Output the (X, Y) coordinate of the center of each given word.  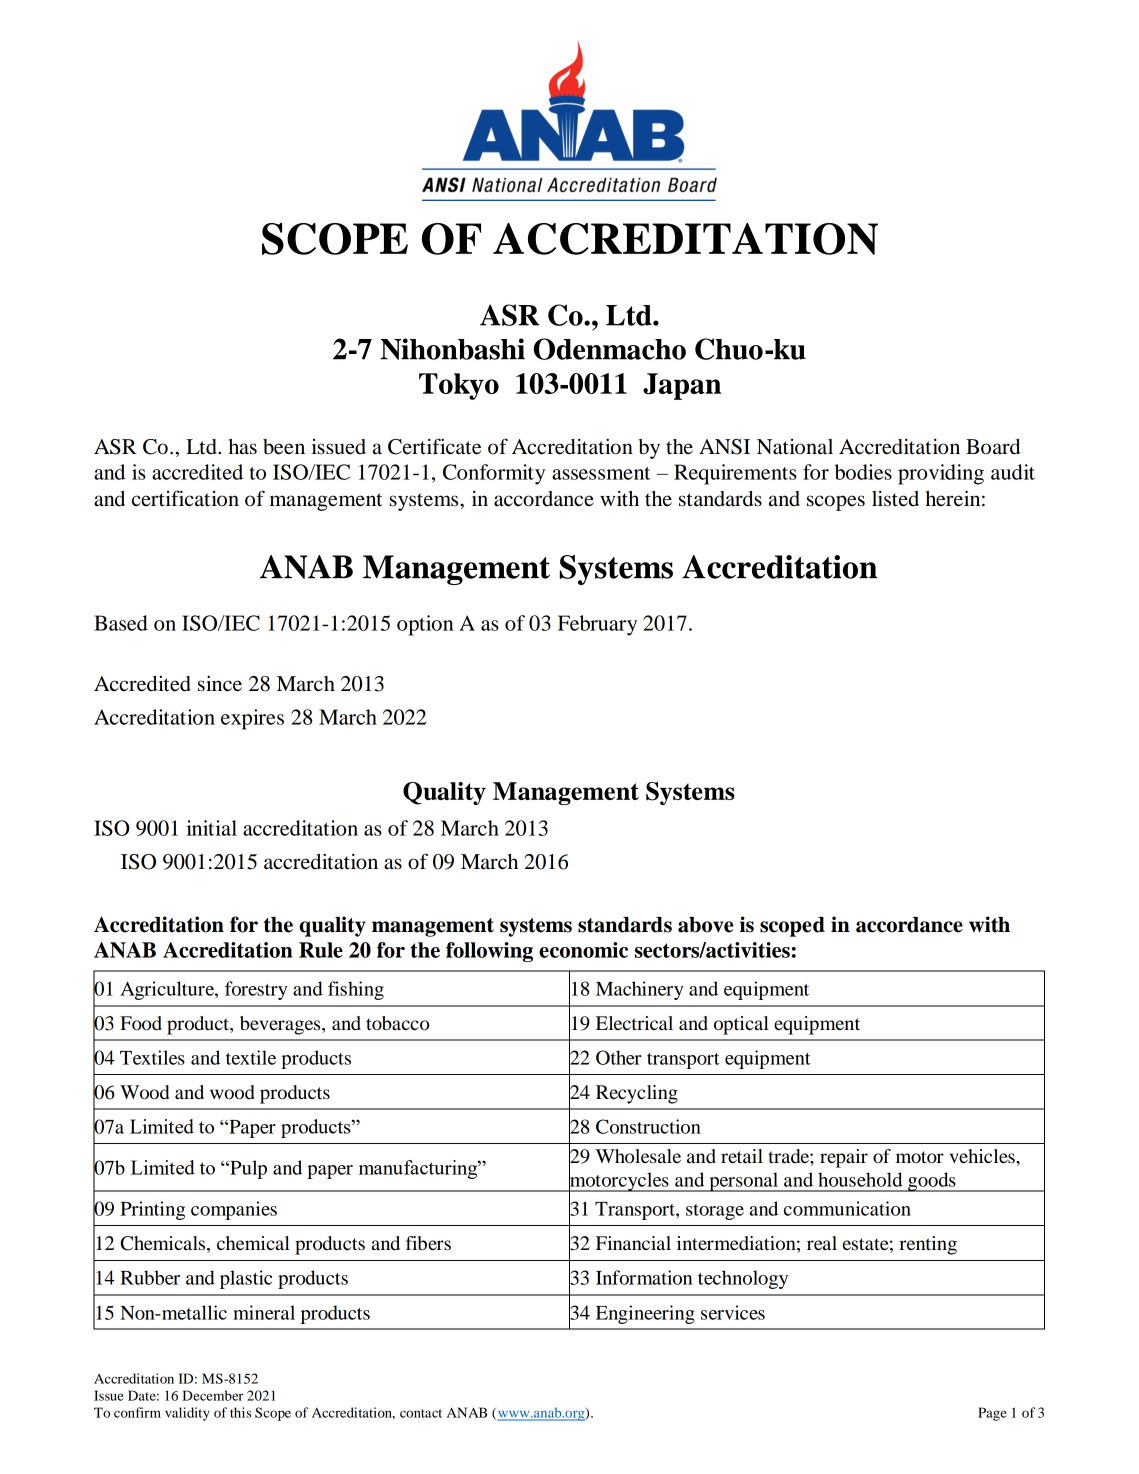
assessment (601, 473)
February (597, 625)
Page (992, 1414)
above (705, 925)
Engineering (645, 1314)
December (213, 1395)
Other (618, 1057)
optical (741, 1025)
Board (993, 447)
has (243, 447)
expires (252, 719)
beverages (281, 1025)
